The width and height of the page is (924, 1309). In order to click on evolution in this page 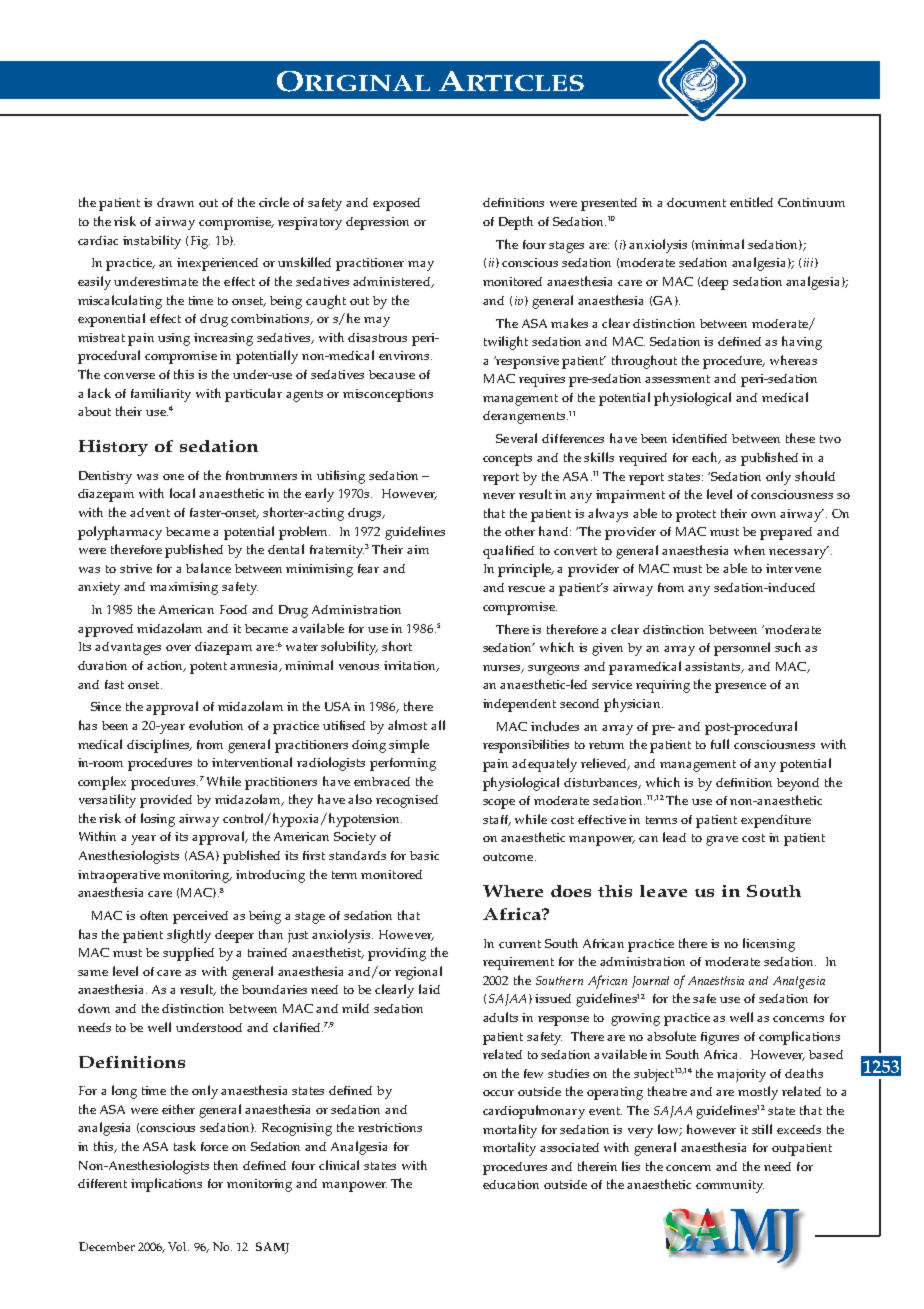, I will do `click(216, 725)`.
